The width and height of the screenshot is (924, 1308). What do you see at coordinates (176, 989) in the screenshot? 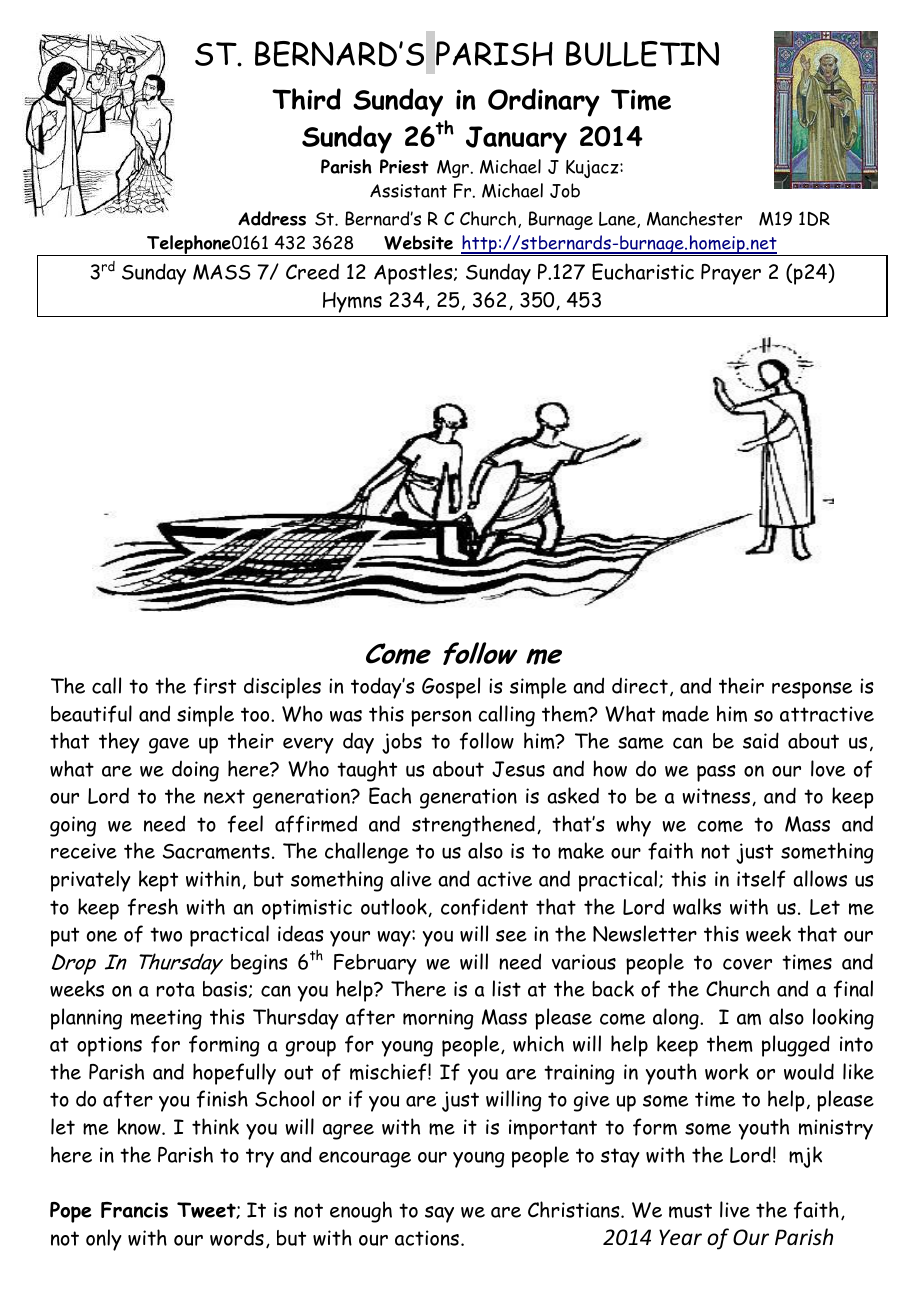
I see `rota` at bounding box center [176, 989].
